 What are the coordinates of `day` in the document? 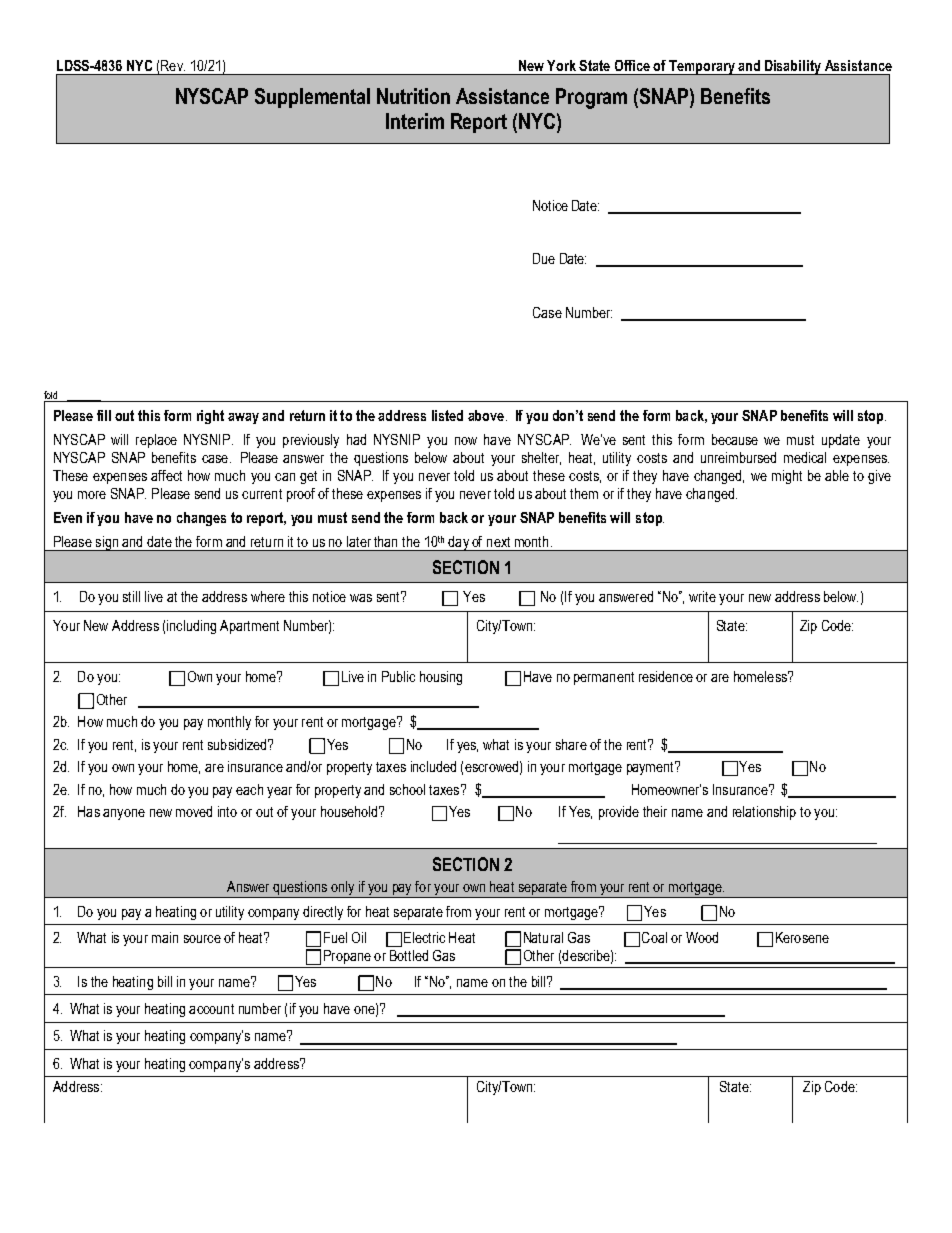 It's located at (458, 543).
